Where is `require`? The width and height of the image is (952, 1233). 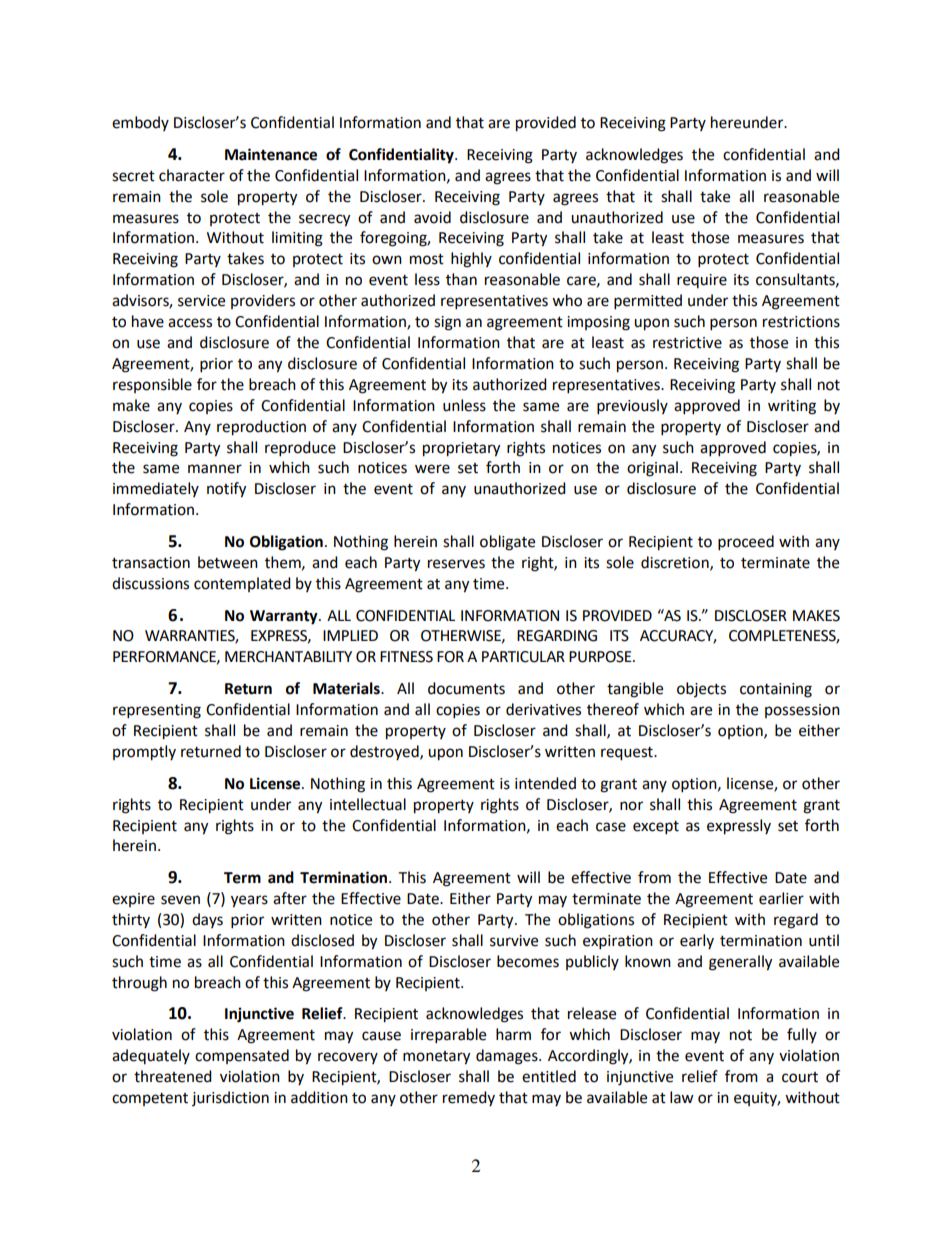
require is located at coordinates (702, 281).
